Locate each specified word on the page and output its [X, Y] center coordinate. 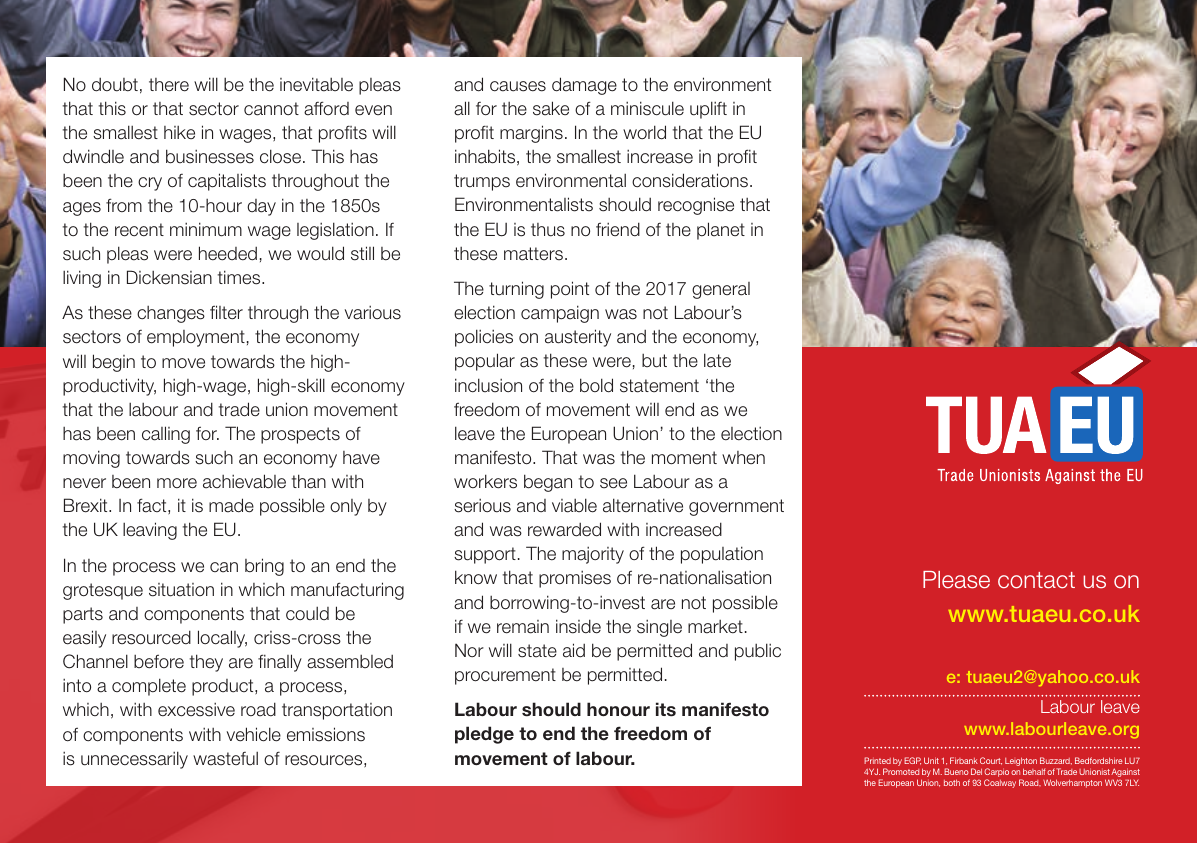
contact [1036, 580]
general [721, 290]
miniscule [647, 108]
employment [196, 338]
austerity [578, 338]
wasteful [225, 758]
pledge [484, 735]
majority [593, 555]
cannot [271, 109]
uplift [708, 110]
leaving [150, 531]
